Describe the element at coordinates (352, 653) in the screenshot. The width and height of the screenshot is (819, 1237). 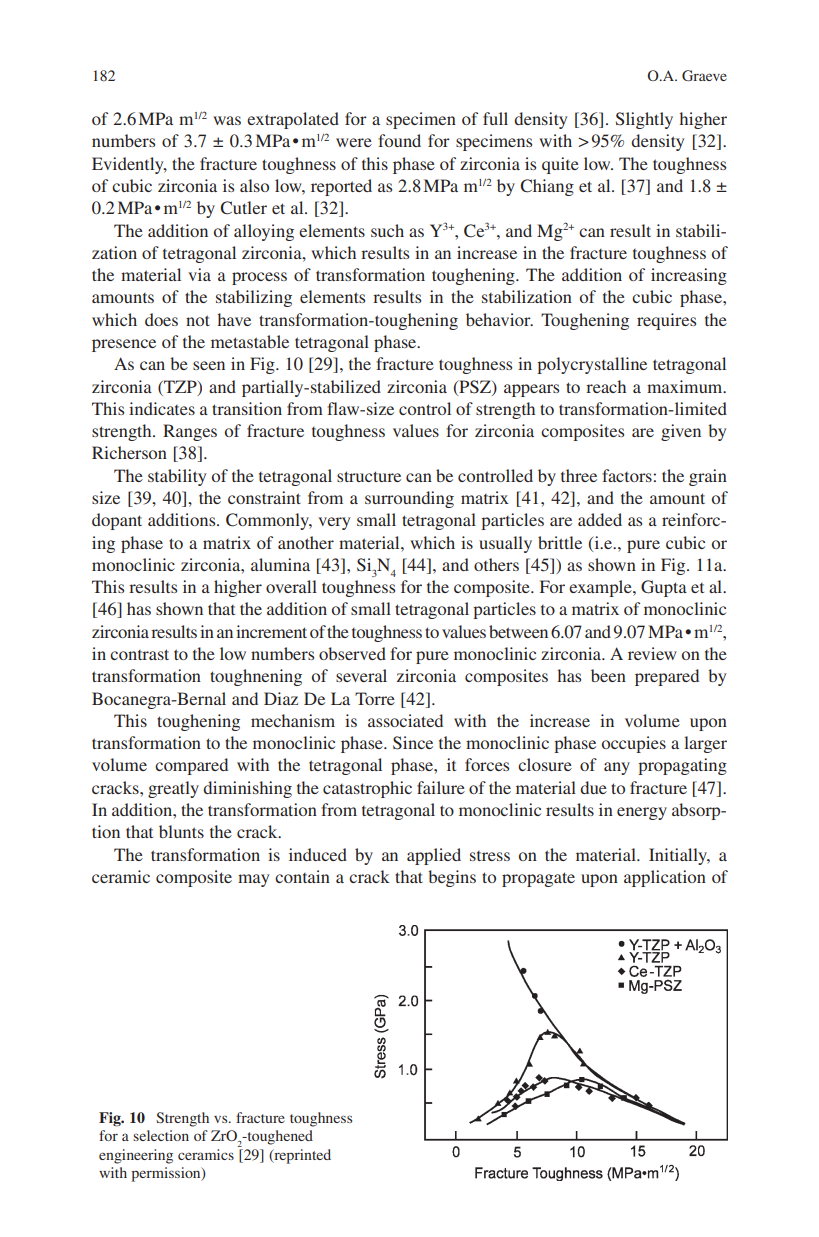
I see `observed` at that location.
